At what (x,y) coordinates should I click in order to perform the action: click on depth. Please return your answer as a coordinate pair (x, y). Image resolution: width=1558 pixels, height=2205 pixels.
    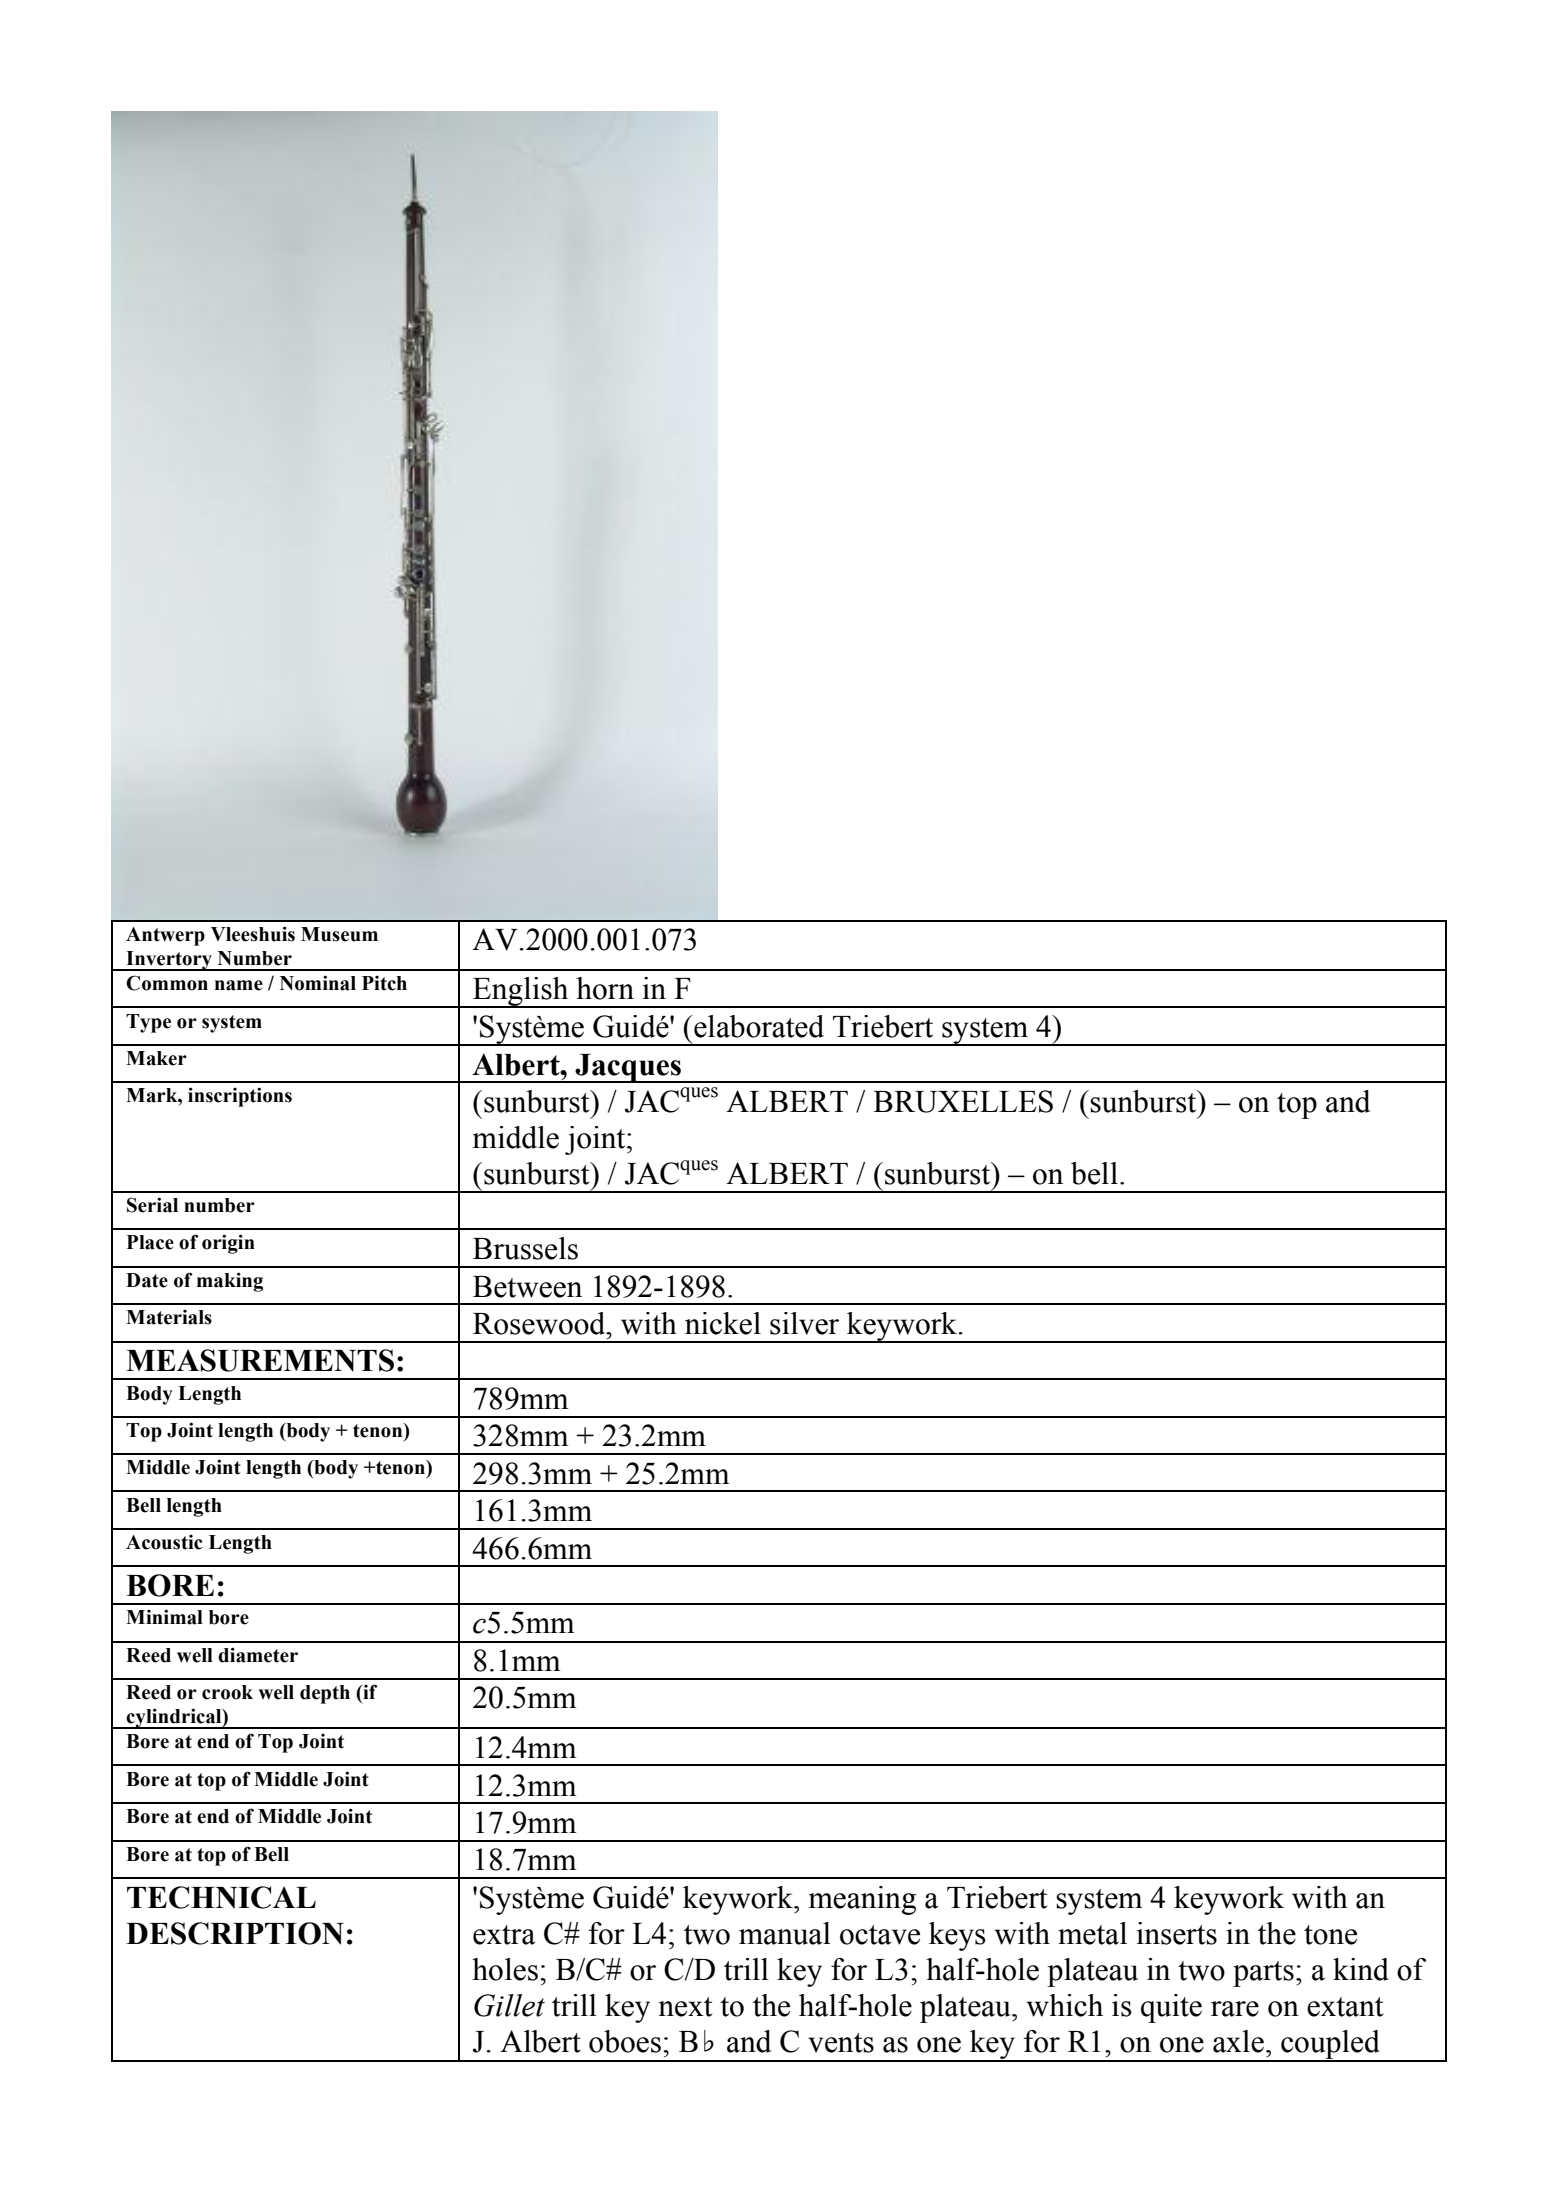
    Looking at the image, I should click on (325, 1694).
